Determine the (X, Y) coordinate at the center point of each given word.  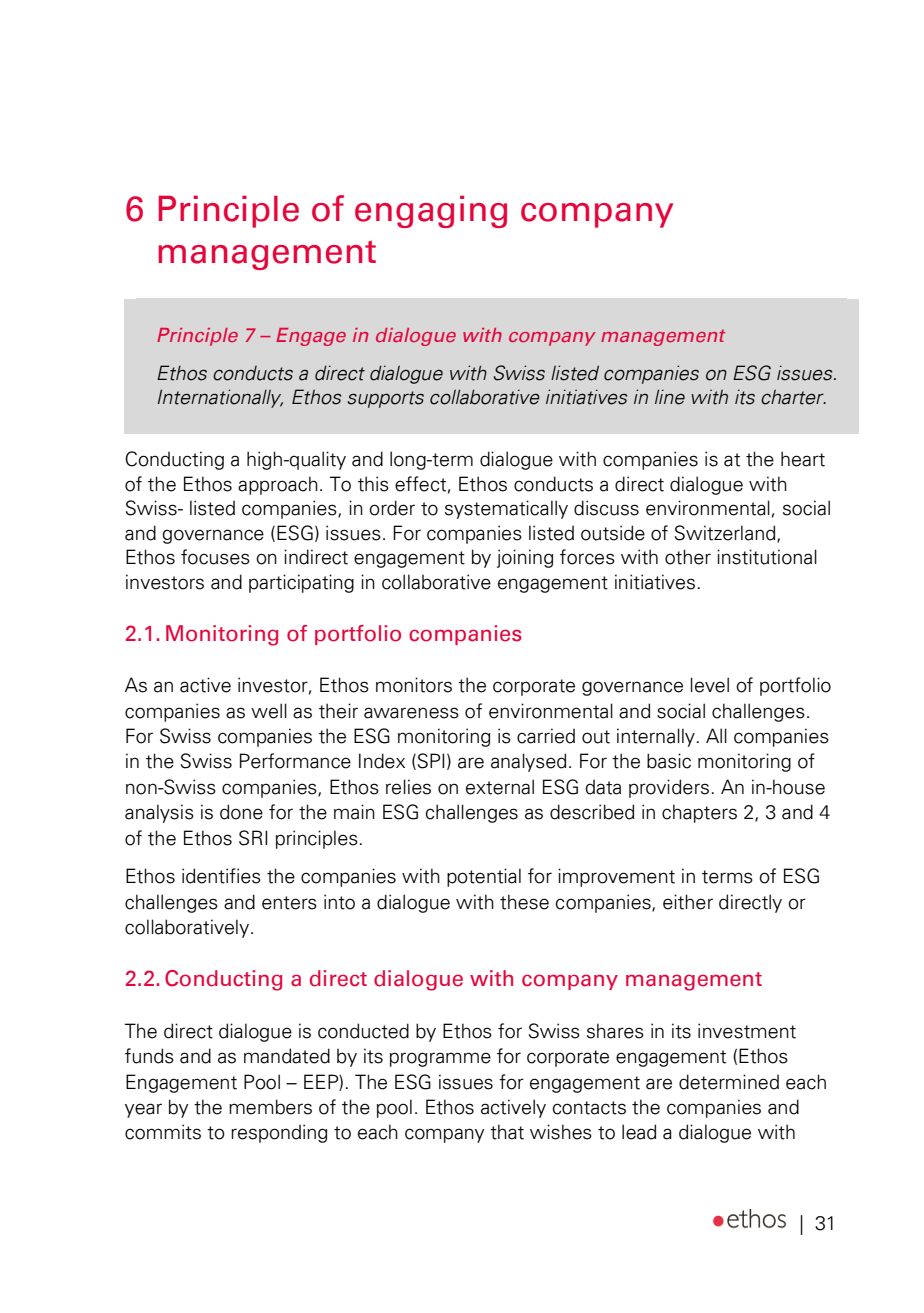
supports (385, 399)
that (507, 1132)
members (270, 1107)
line (670, 397)
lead (639, 1132)
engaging (431, 211)
